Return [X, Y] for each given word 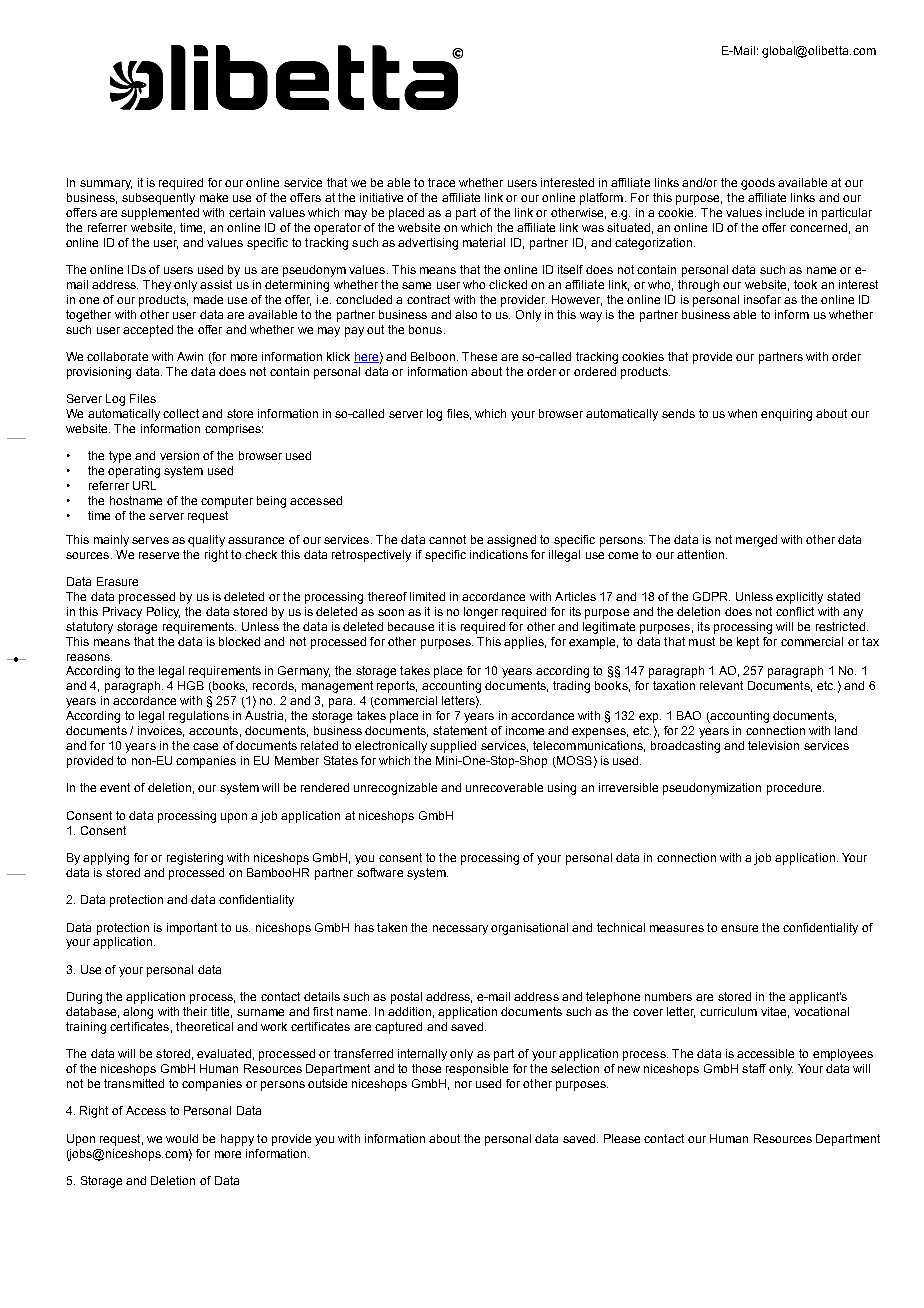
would [182, 1138]
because [411, 626]
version [179, 455]
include [785, 212]
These [479, 356]
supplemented [160, 214]
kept [748, 643]
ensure [739, 928]
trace [441, 182]
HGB [191, 685]
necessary [460, 930]
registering [195, 859]
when [742, 413]
